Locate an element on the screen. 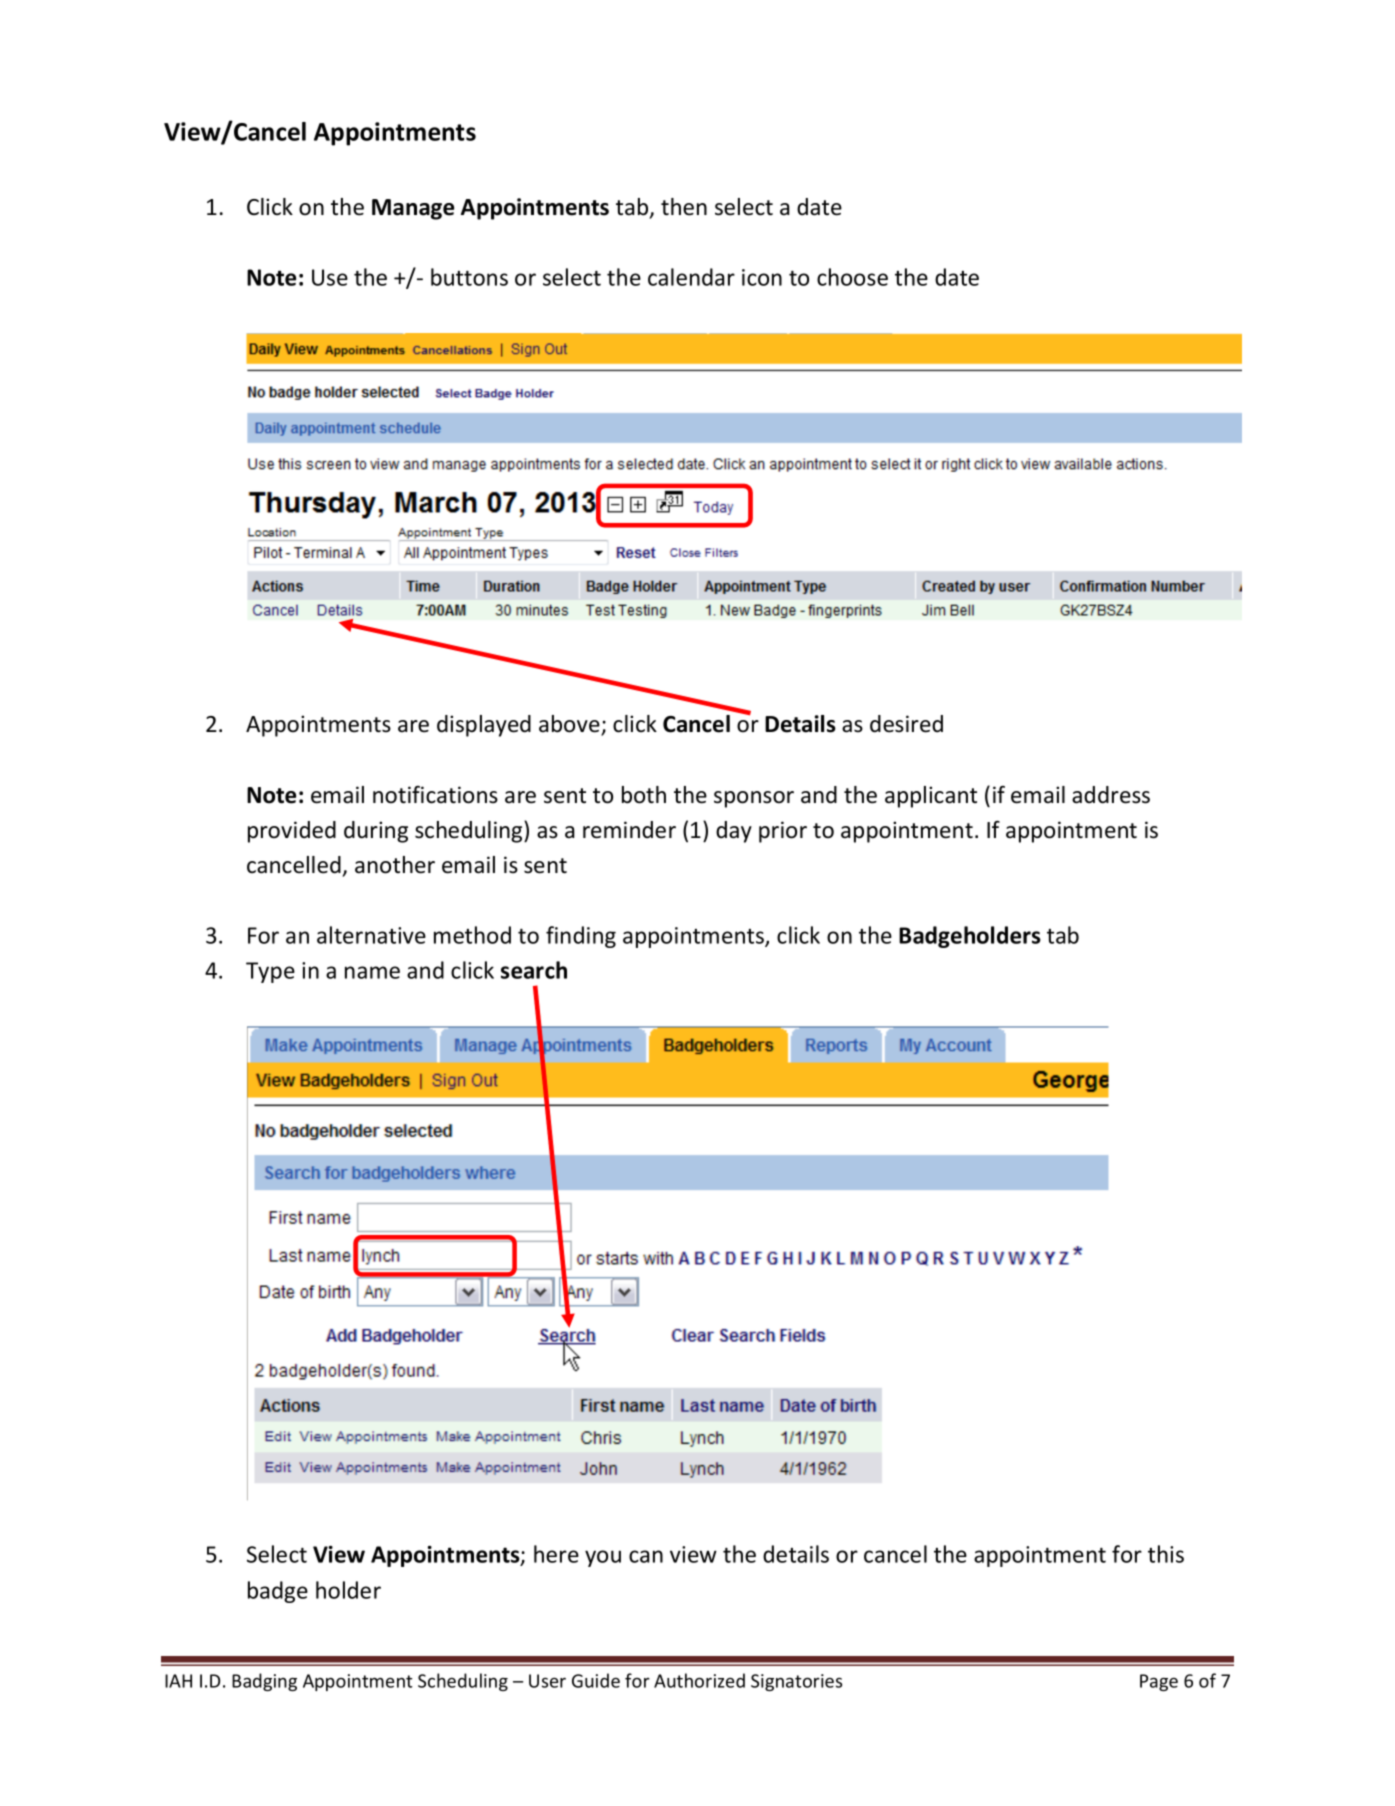 The image size is (1395, 1806). choose is located at coordinates (852, 277).
